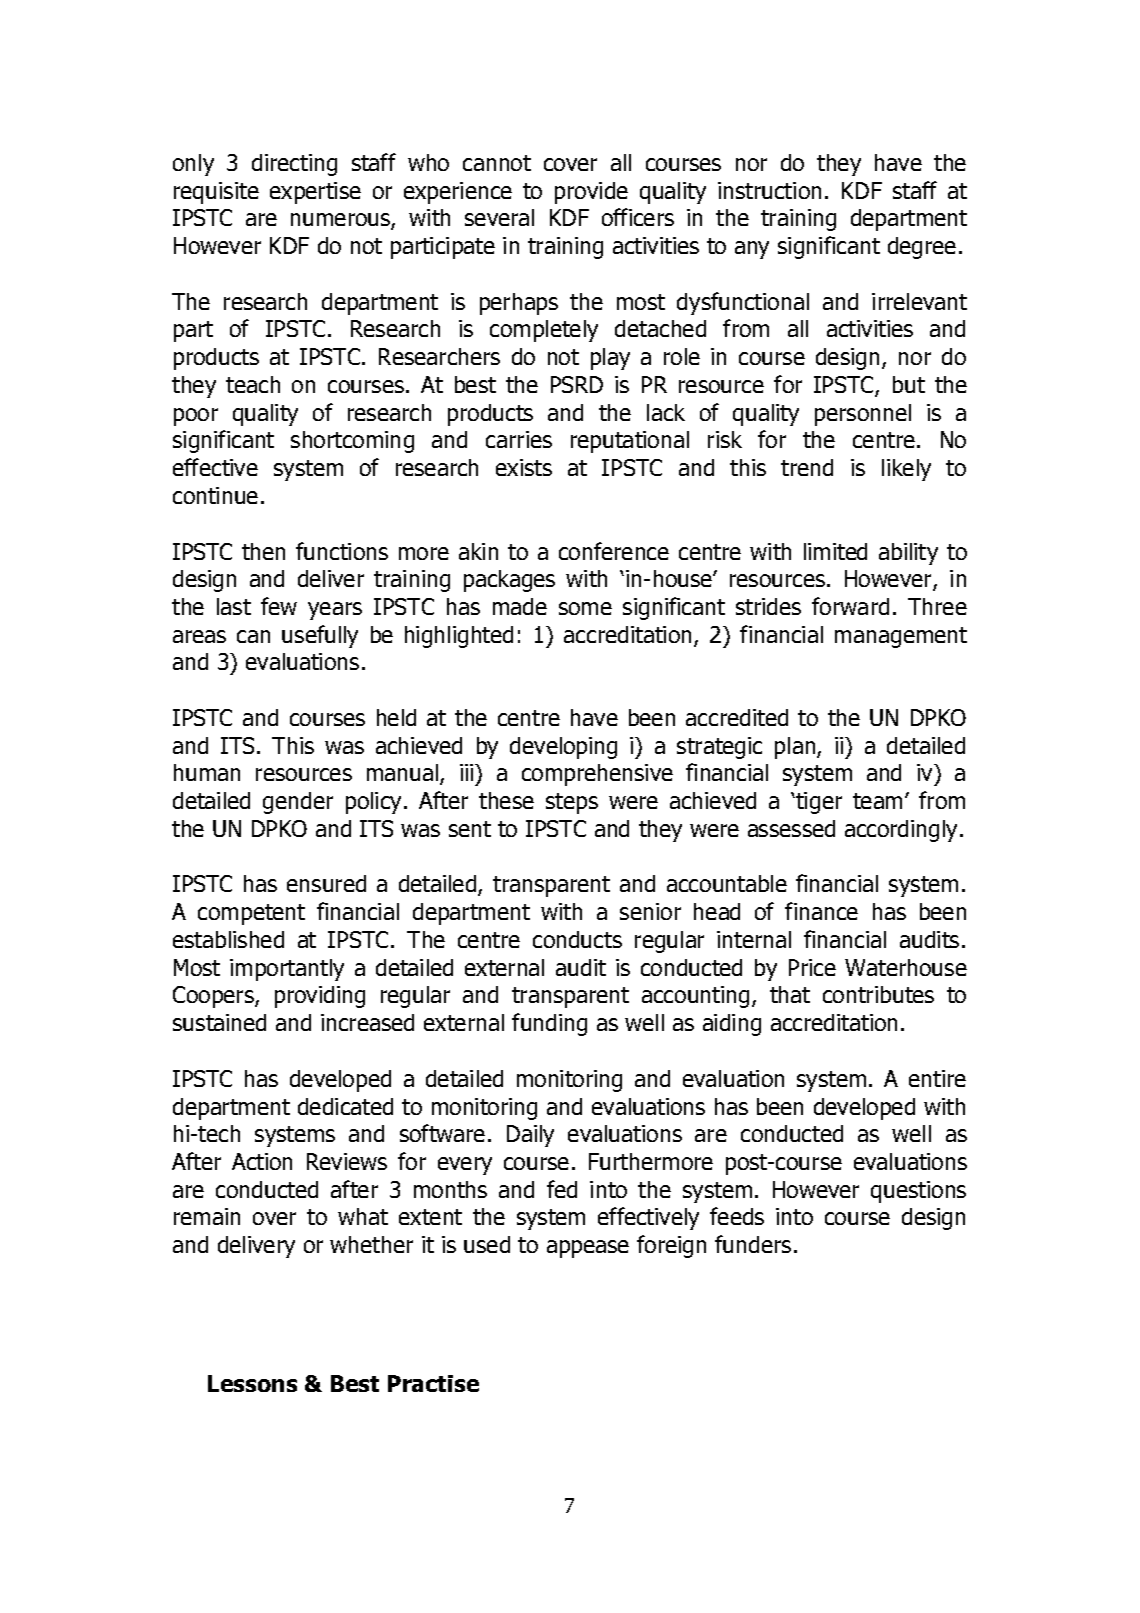 The width and height of the screenshot is (1140, 1613). What do you see at coordinates (315, 193) in the screenshot?
I see `expertise` at bounding box center [315, 193].
